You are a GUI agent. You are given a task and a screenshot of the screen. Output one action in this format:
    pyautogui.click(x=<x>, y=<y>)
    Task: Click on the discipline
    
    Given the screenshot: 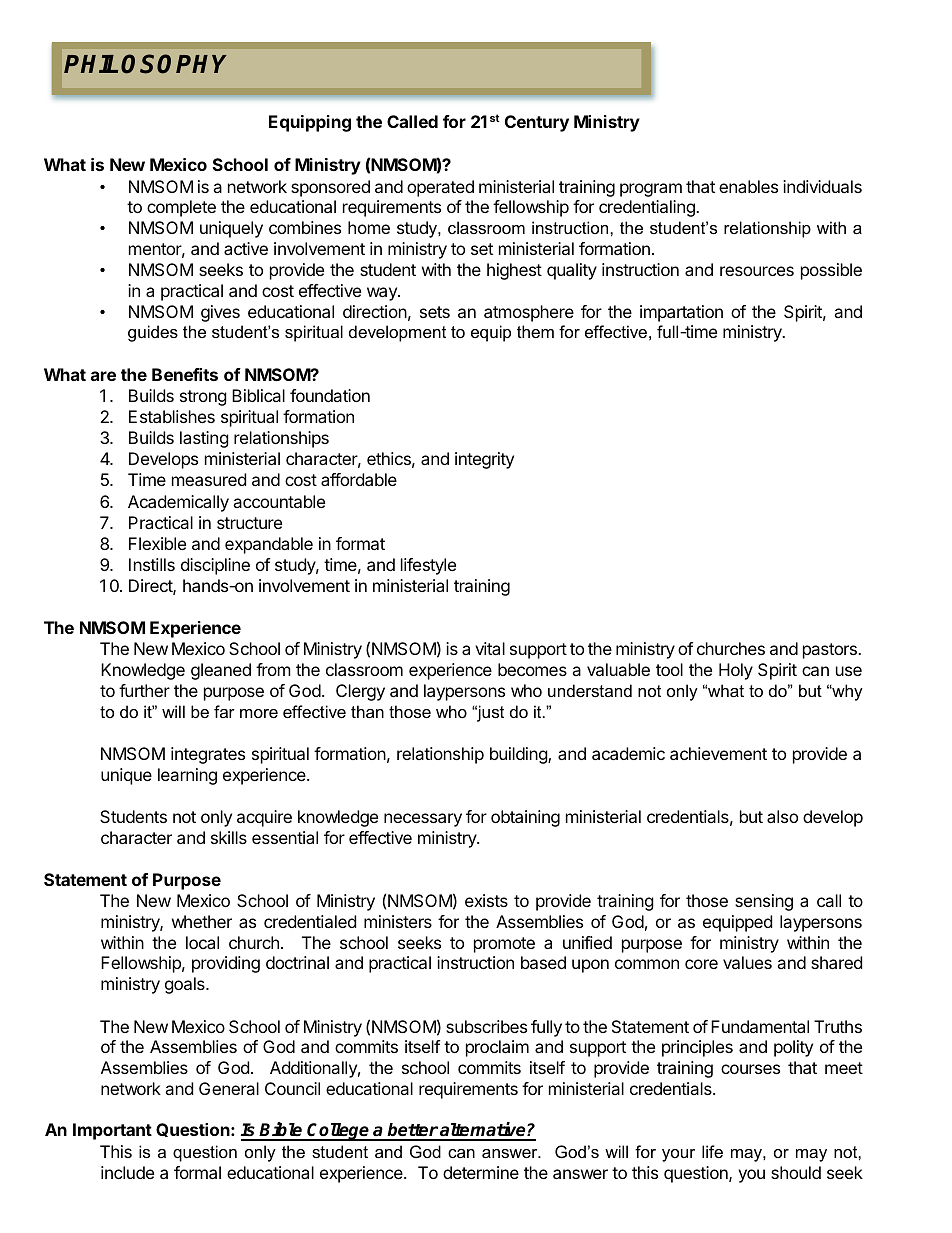 What is the action you would take?
    pyautogui.click(x=215, y=566)
